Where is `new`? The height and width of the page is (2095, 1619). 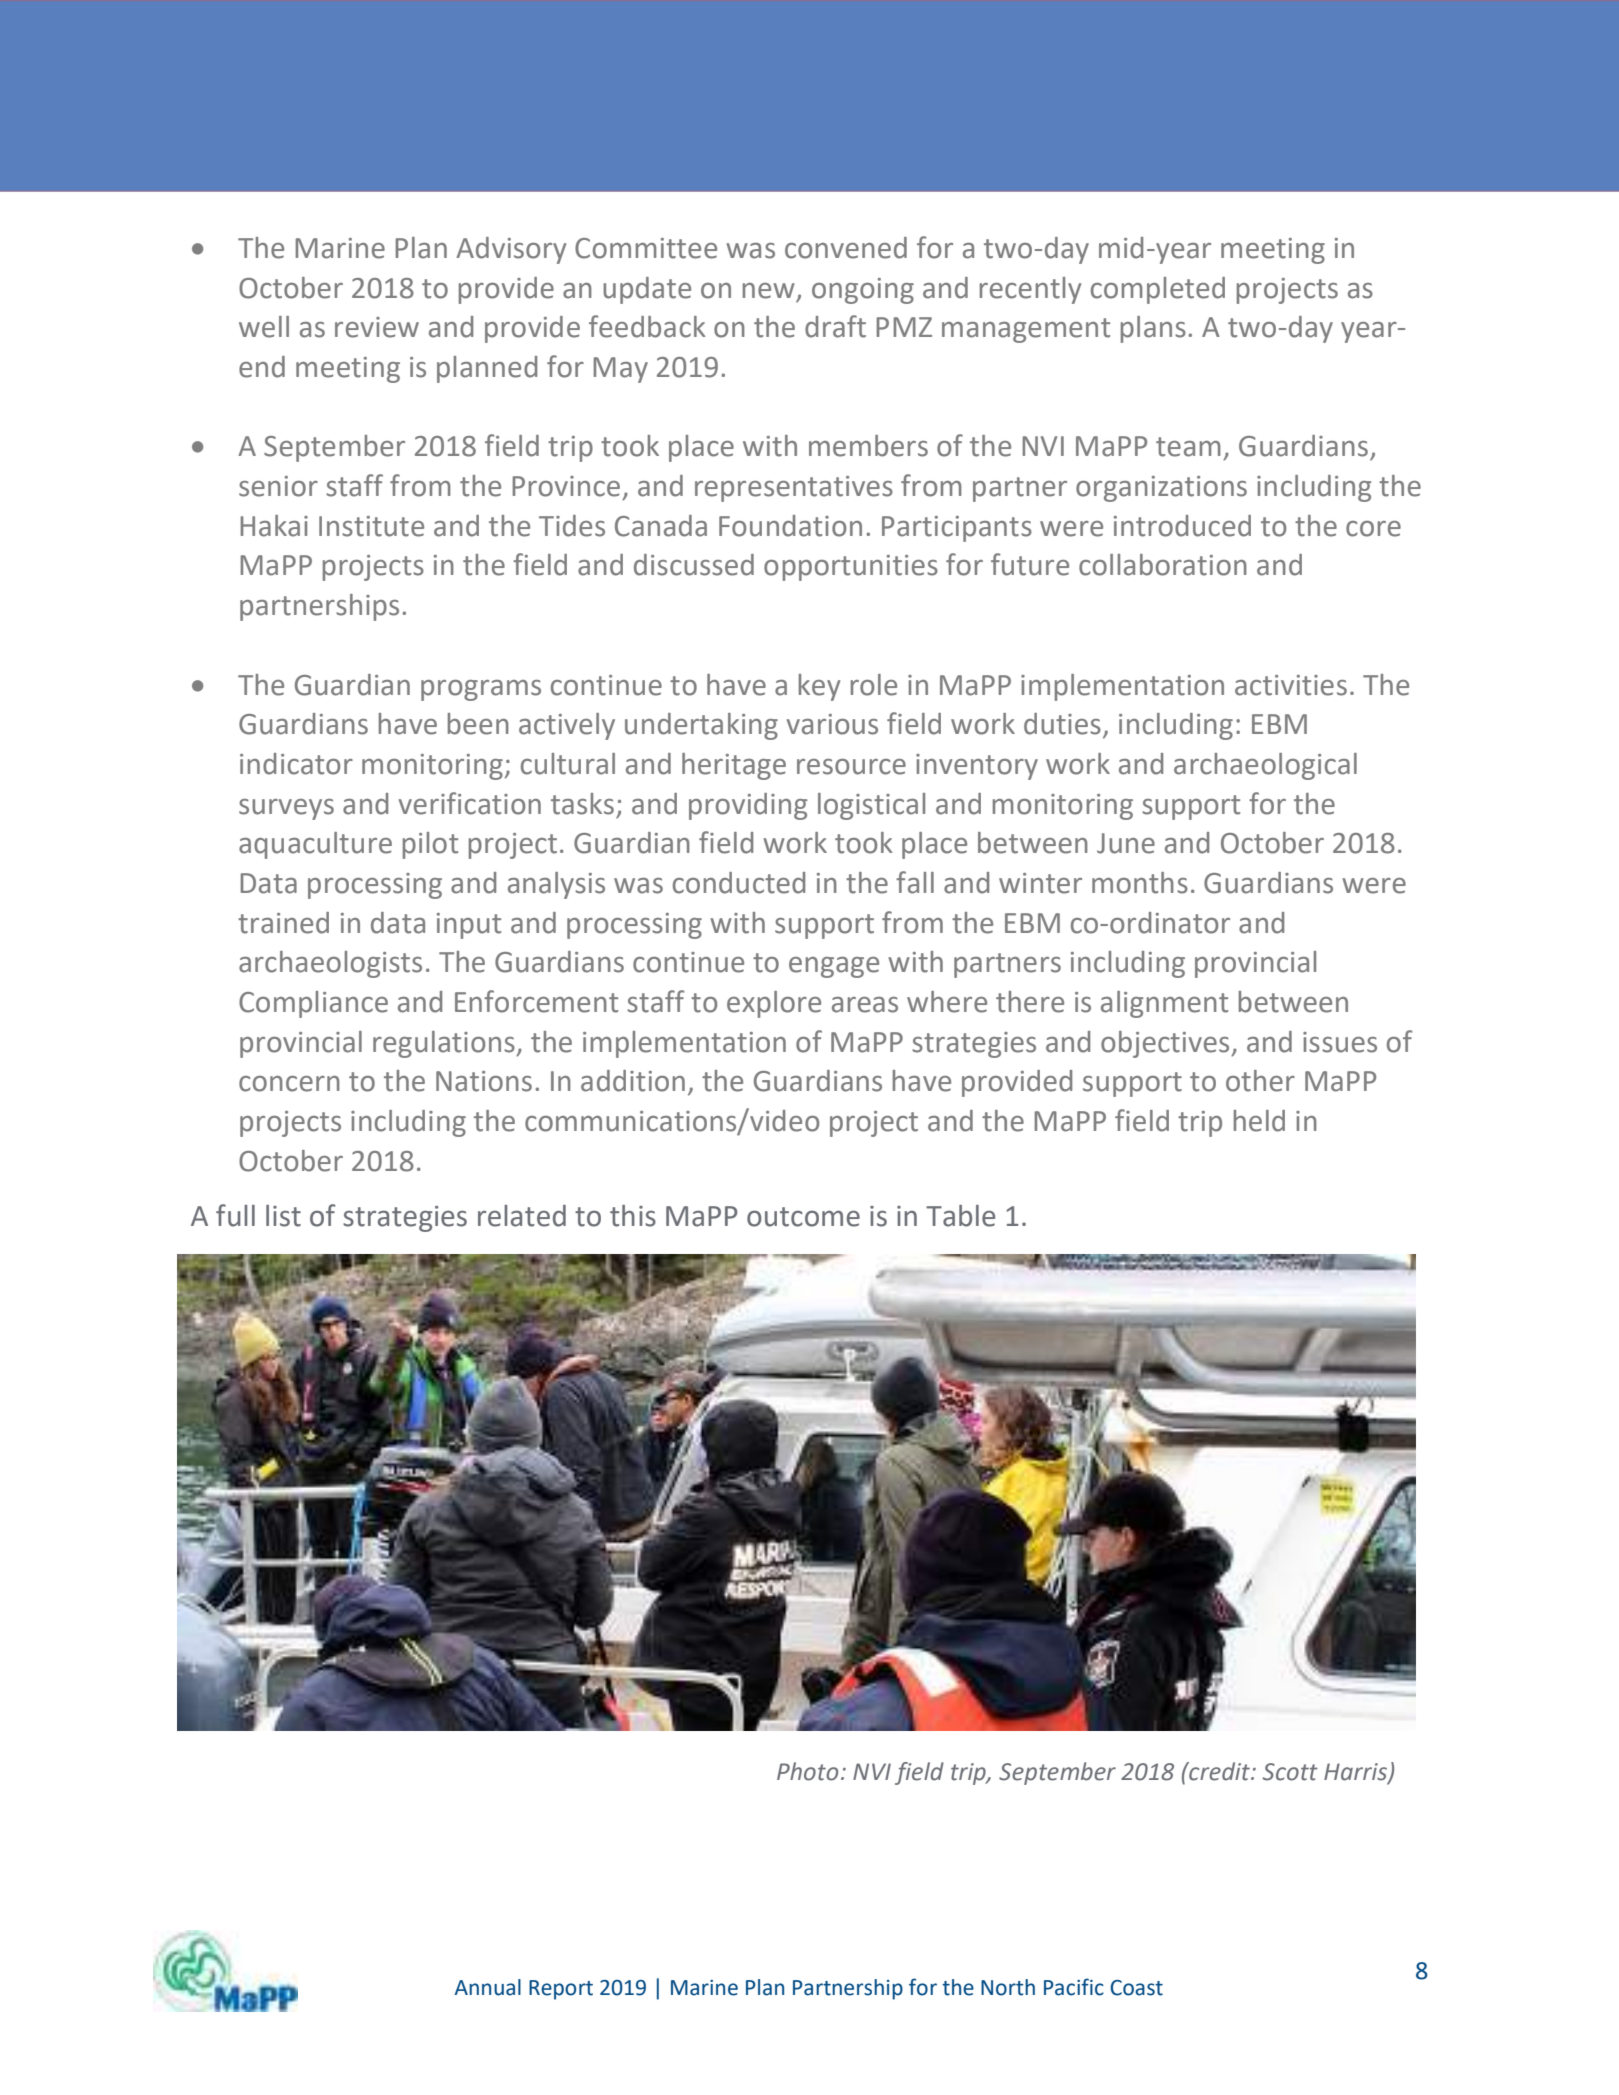
new is located at coordinates (769, 291).
